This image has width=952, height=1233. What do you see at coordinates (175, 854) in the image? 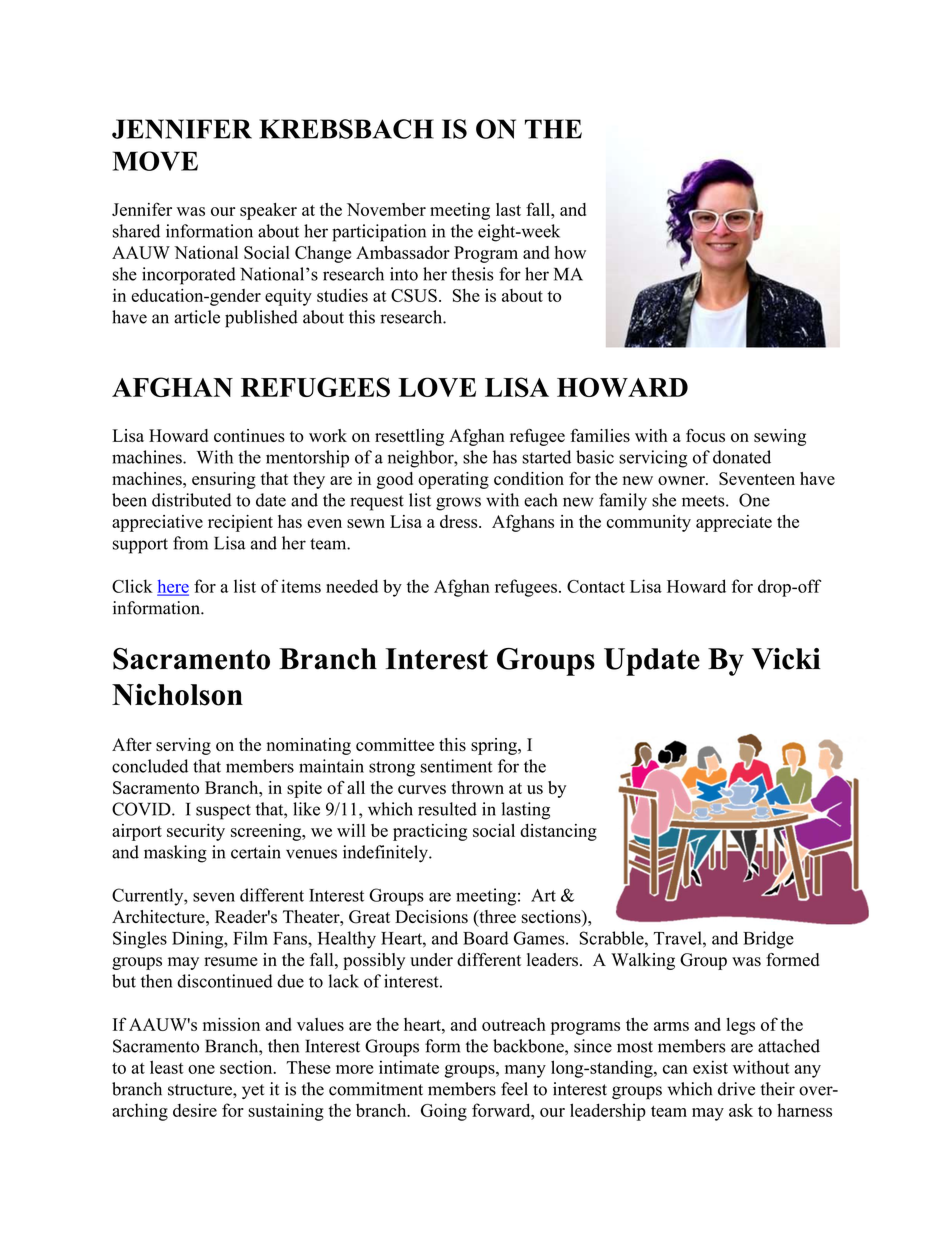
I see `masking` at bounding box center [175, 854].
